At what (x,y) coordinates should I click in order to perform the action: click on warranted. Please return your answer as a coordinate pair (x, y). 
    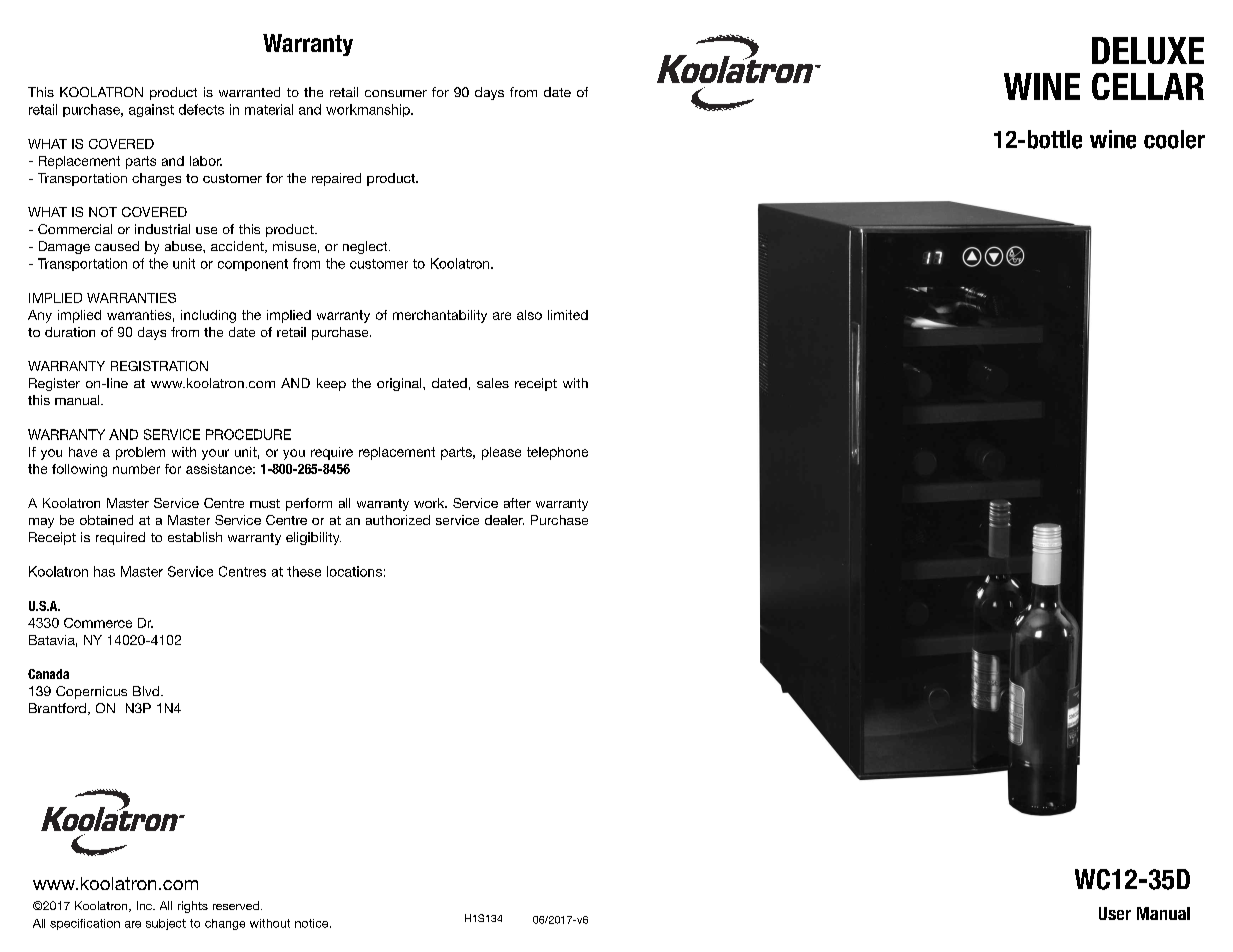
    Looking at the image, I should click on (249, 92).
